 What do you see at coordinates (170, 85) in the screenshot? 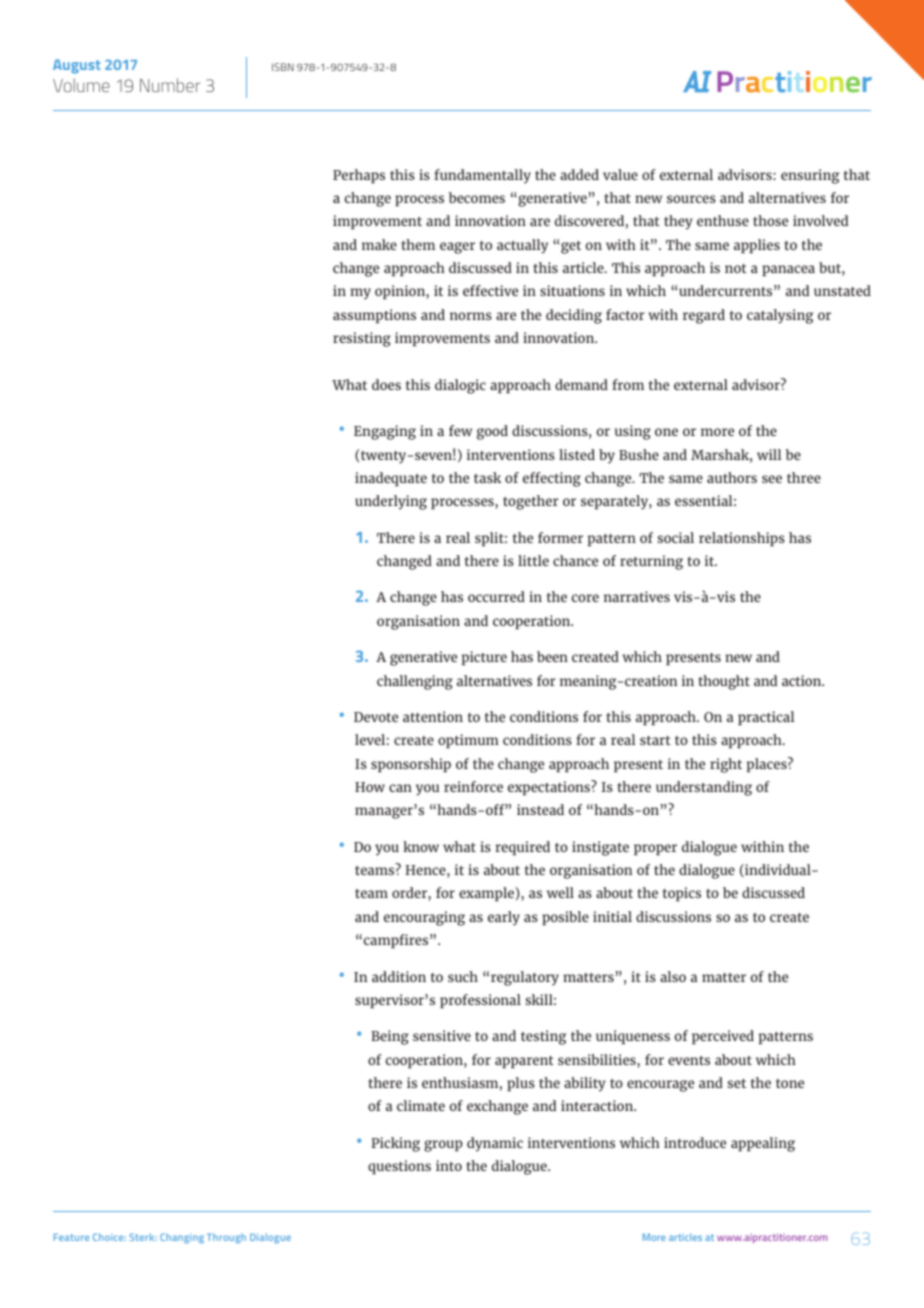
I see `Number` at bounding box center [170, 85].
